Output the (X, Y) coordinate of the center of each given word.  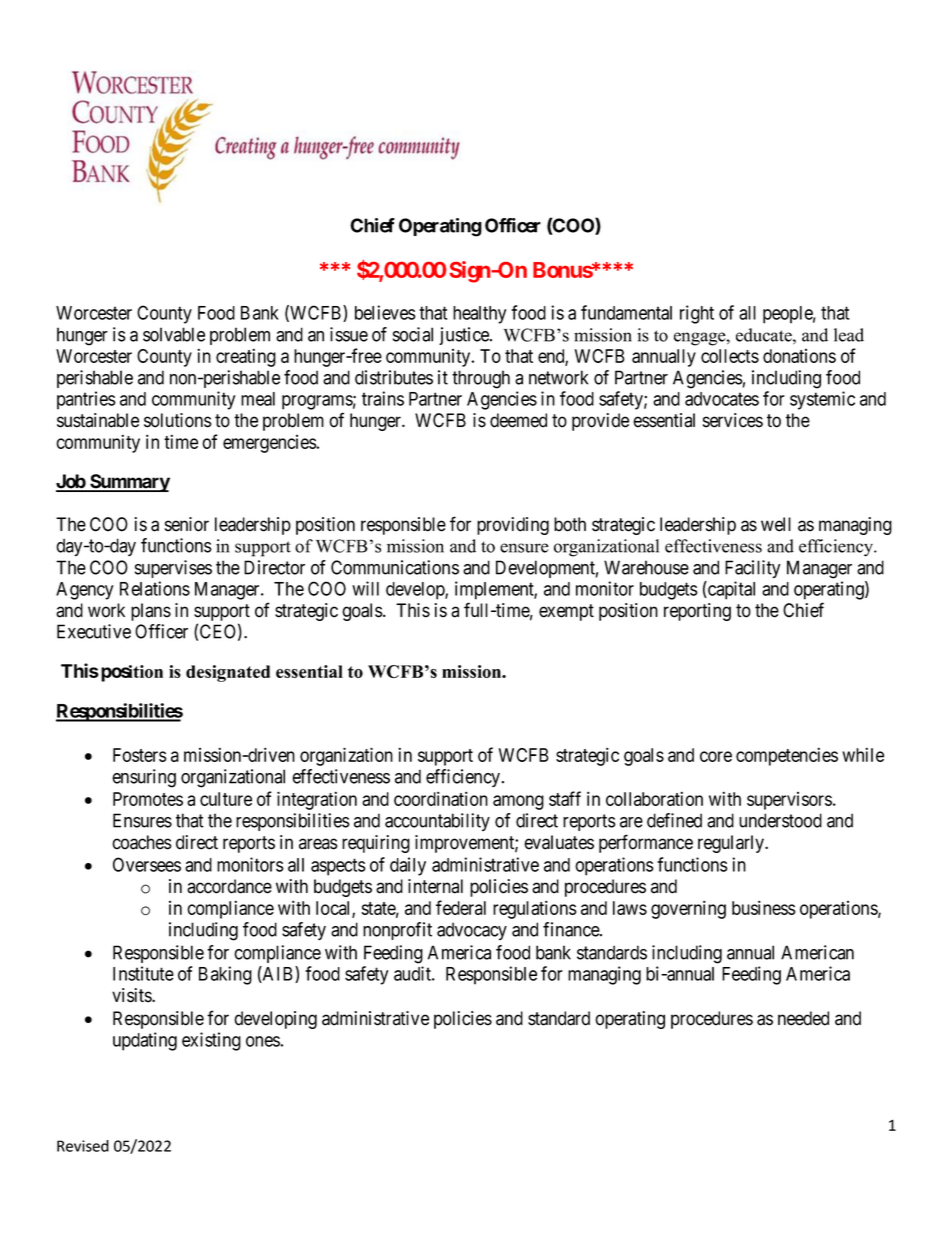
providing (513, 526)
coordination (441, 798)
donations (799, 356)
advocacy (472, 931)
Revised (83, 1146)
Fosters (140, 755)
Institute (143, 973)
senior (187, 524)
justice (465, 336)
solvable (174, 334)
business (764, 907)
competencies (787, 756)
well (776, 524)
